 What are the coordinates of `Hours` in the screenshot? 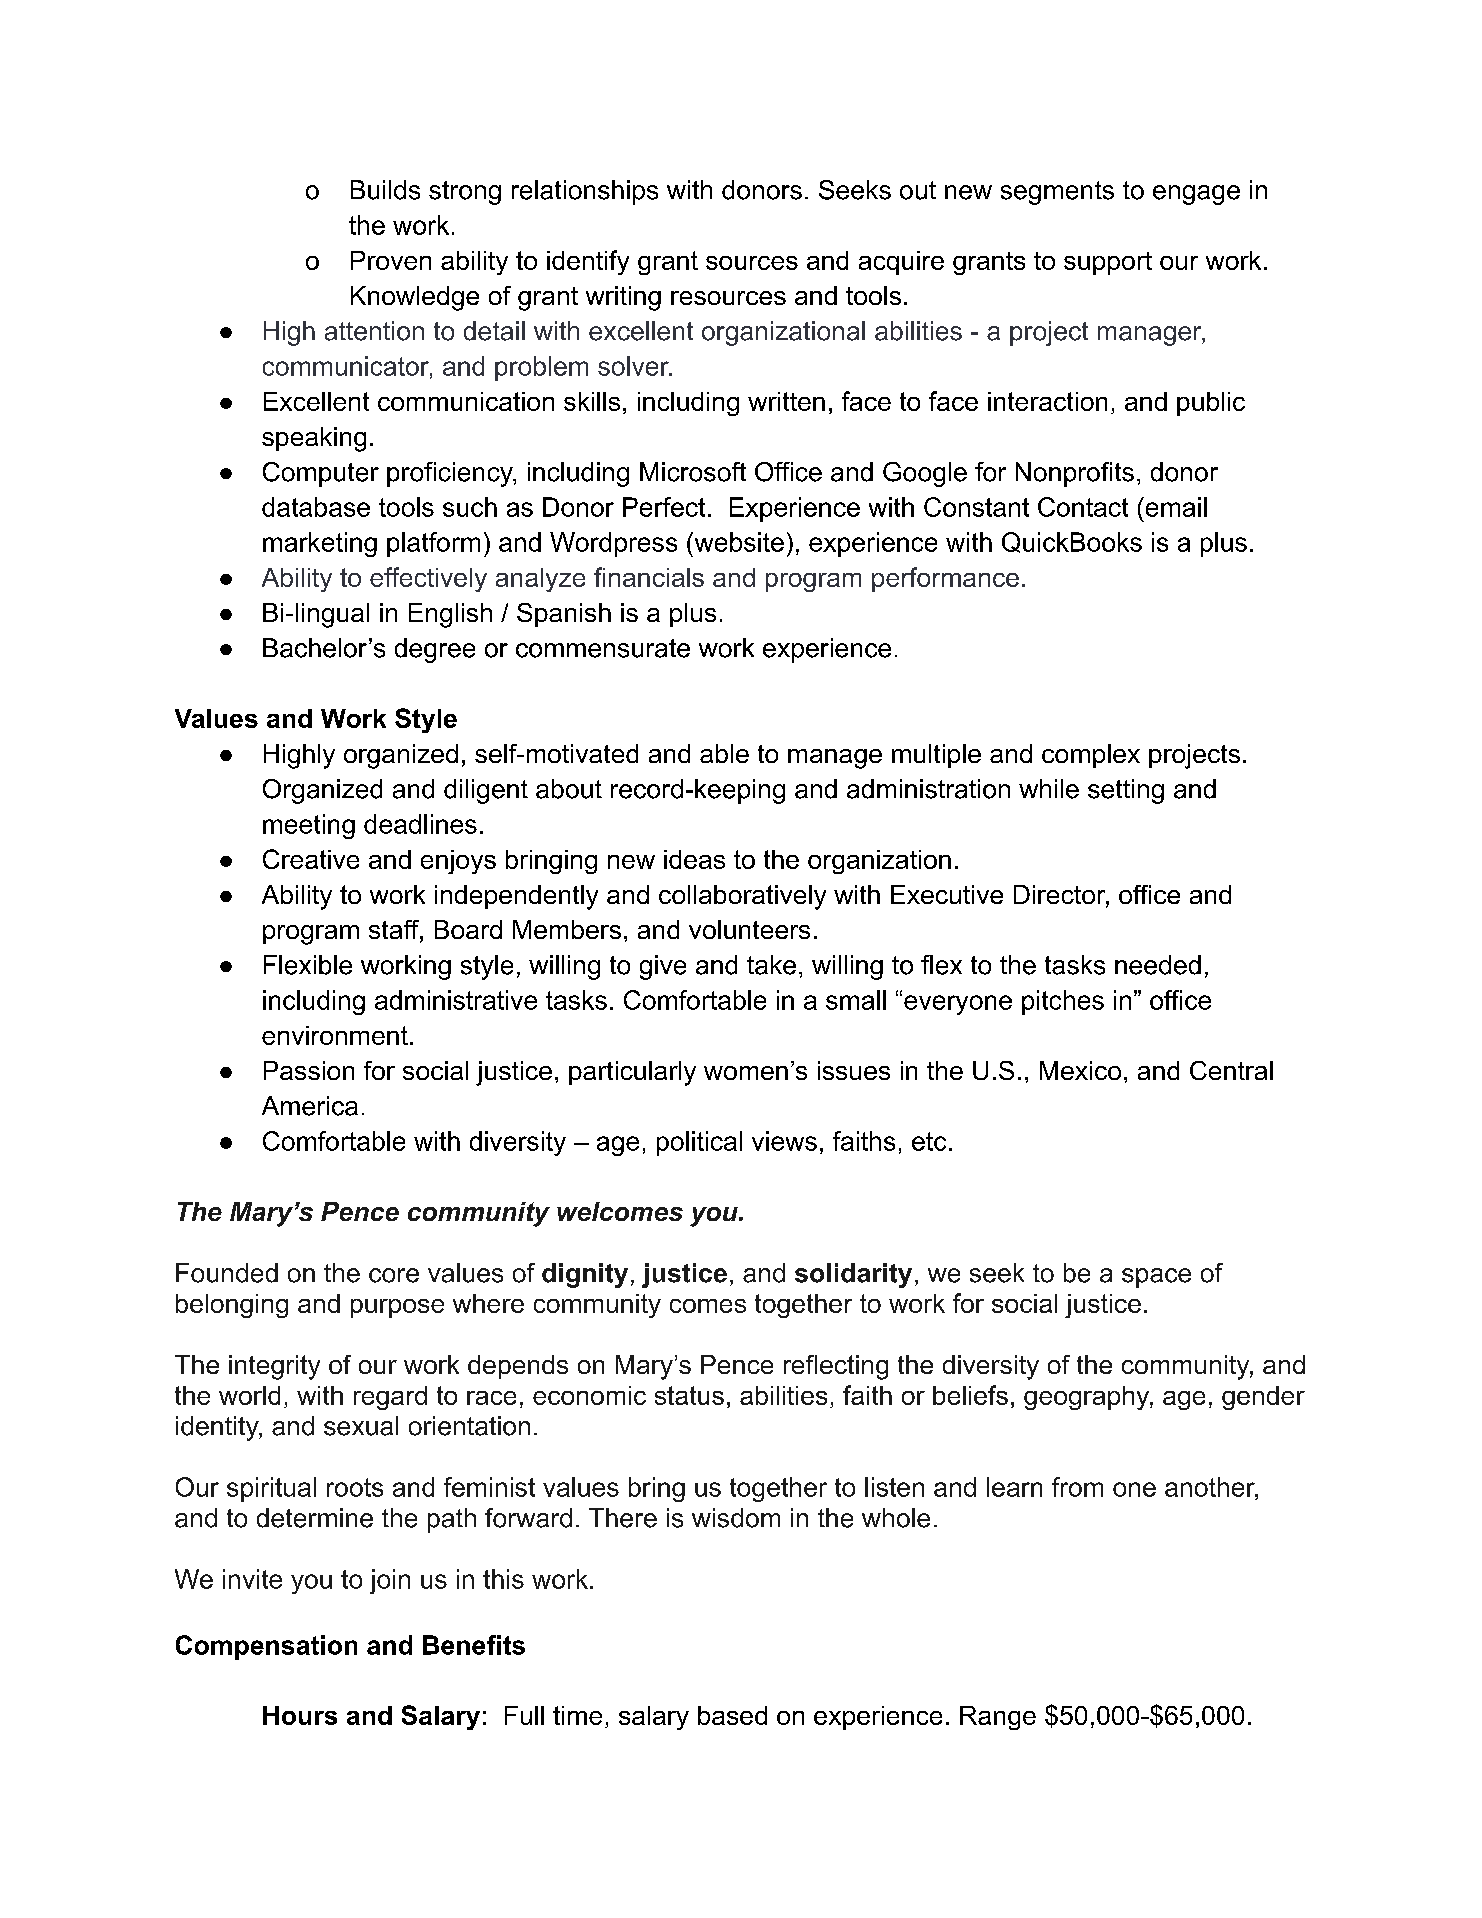 It's located at (300, 1715).
